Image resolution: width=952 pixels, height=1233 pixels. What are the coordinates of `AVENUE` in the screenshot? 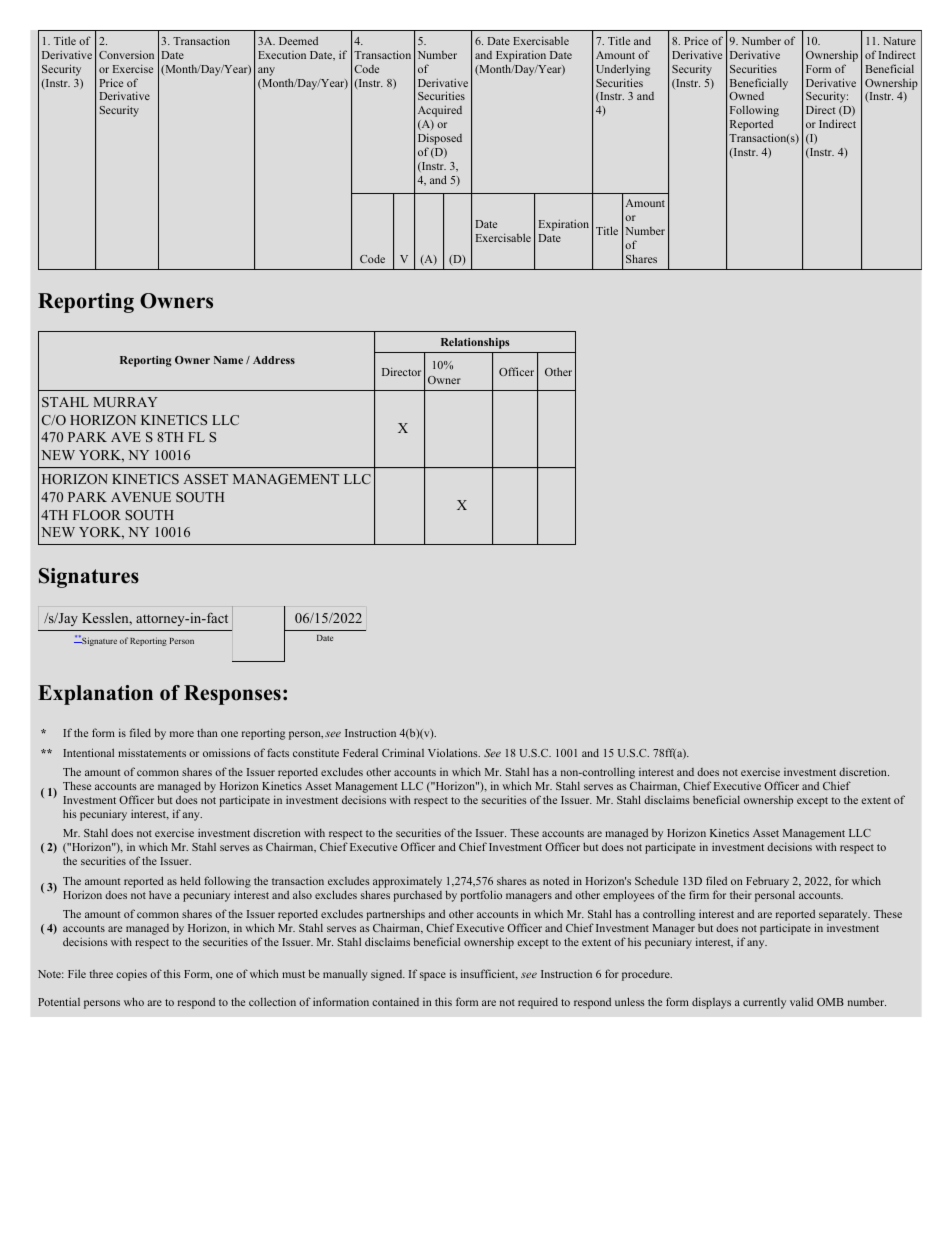 It's located at (141, 497).
